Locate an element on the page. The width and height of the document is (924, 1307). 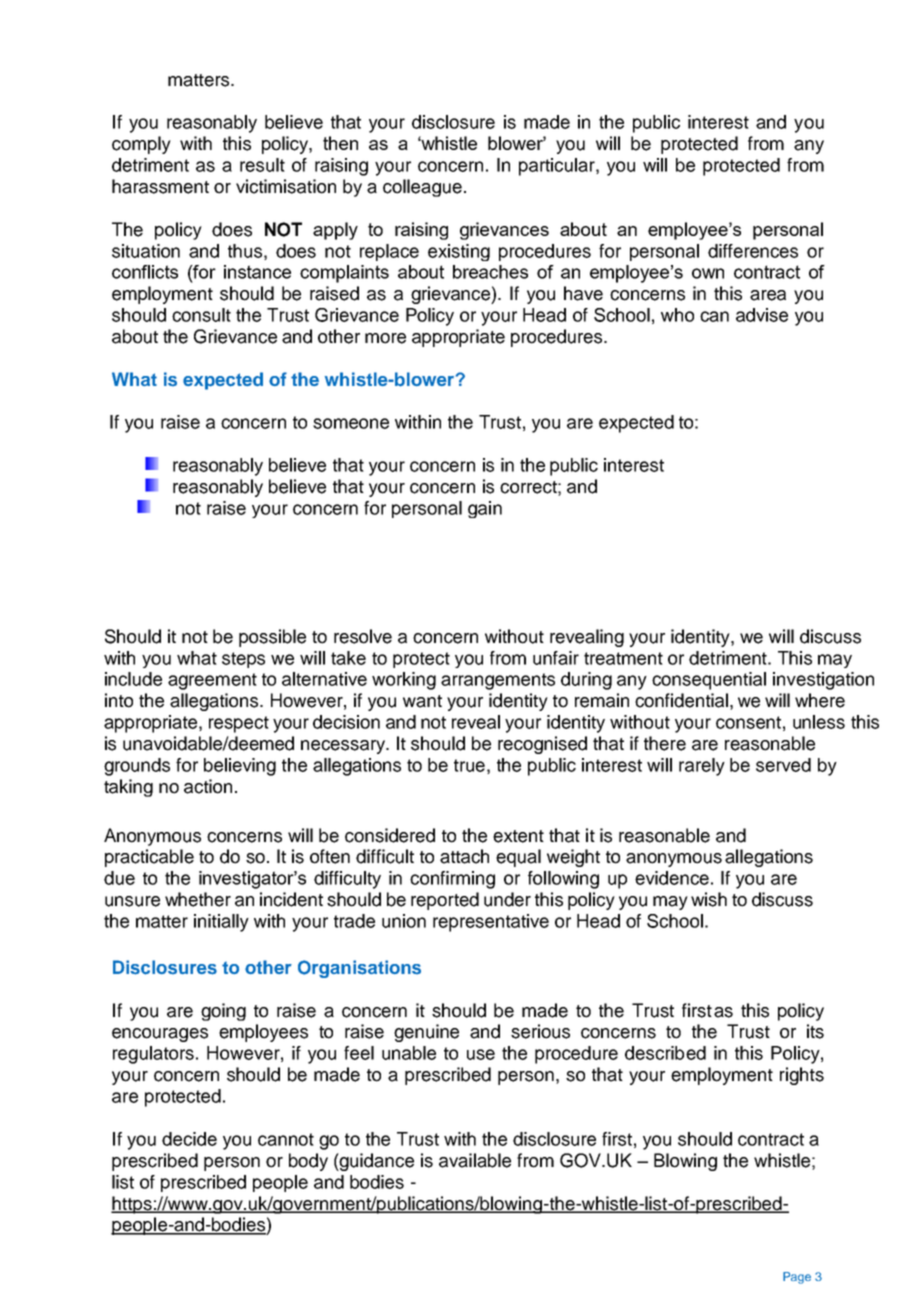
harassment is located at coordinates (160, 186).
